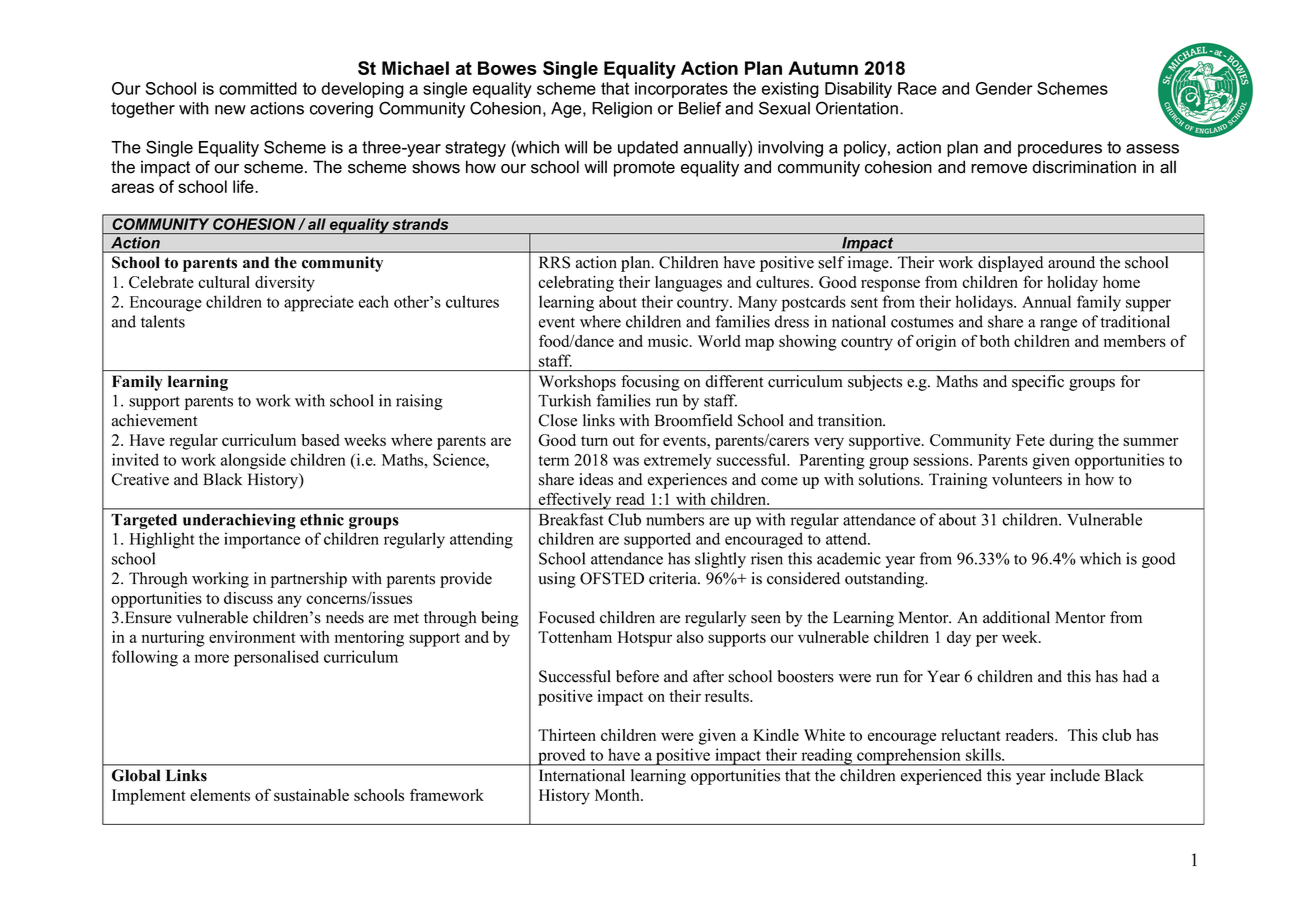  Describe the element at coordinates (688, 284) in the screenshot. I see `languages` at that location.
